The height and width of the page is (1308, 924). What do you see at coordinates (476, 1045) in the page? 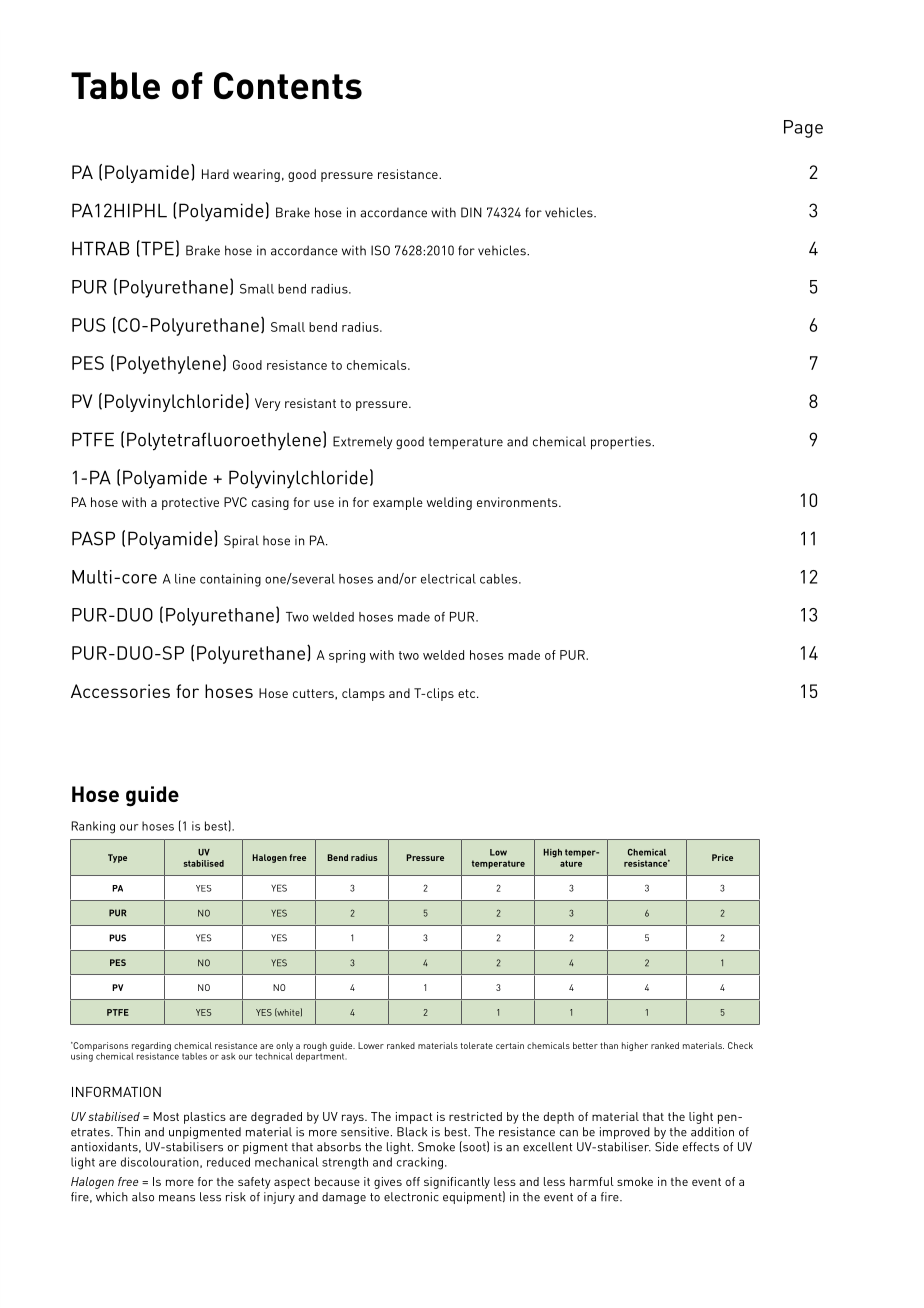
I see `tolerate` at bounding box center [476, 1045].
